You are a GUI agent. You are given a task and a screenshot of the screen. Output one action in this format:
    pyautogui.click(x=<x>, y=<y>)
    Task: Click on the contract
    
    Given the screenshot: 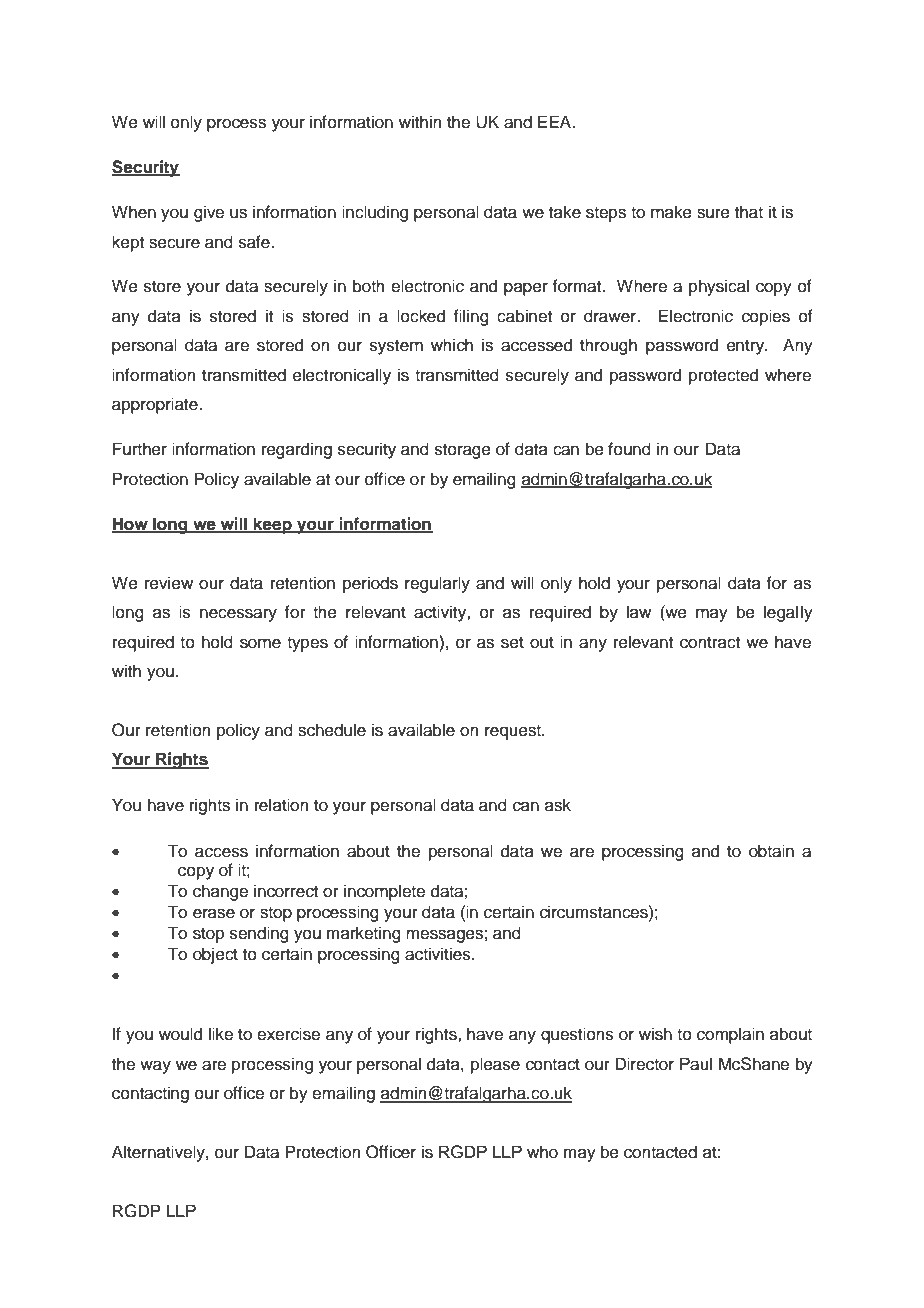 What is the action you would take?
    pyautogui.click(x=710, y=643)
